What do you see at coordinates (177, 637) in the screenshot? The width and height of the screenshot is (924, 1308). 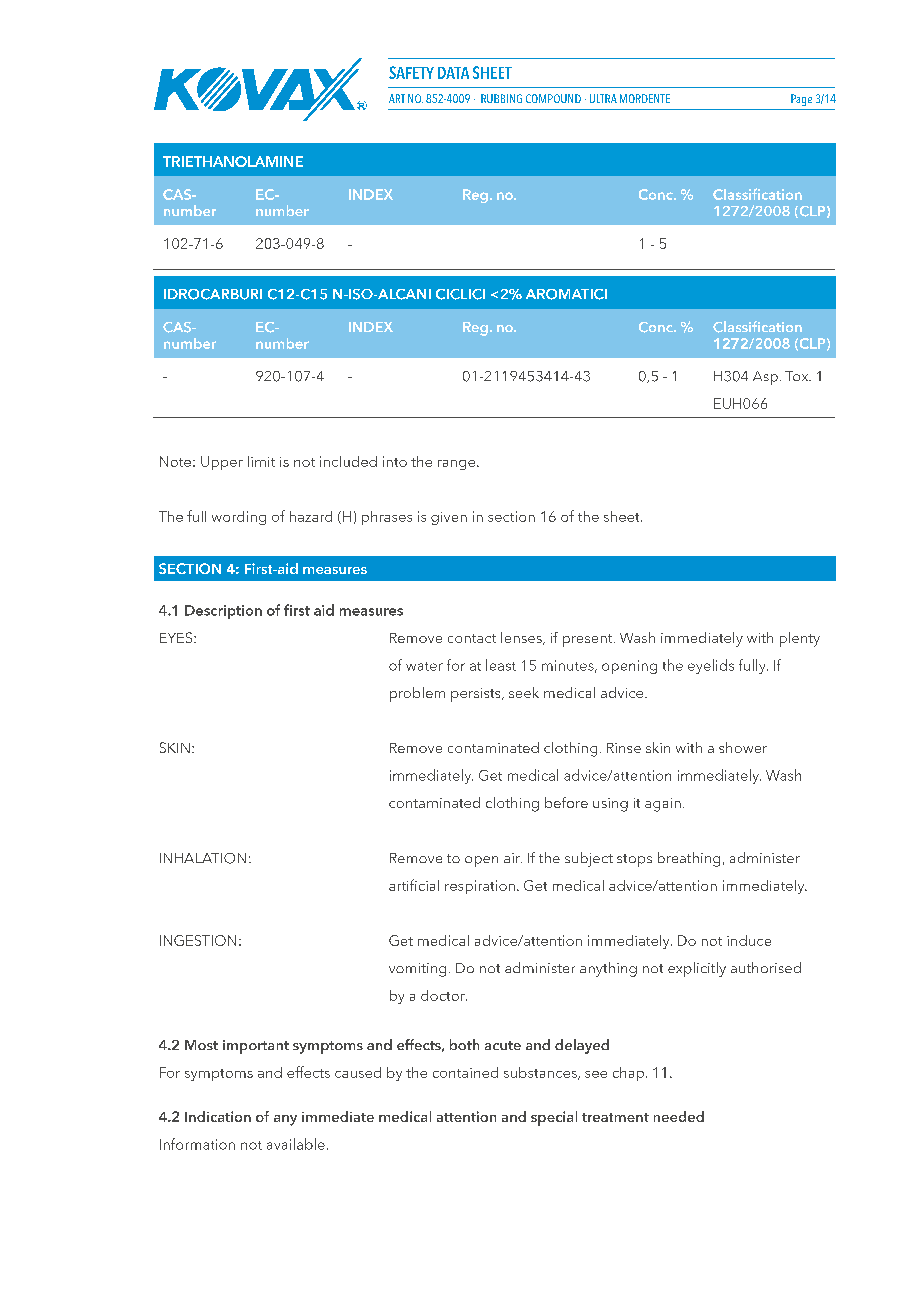 I see `EYES` at bounding box center [177, 637].
